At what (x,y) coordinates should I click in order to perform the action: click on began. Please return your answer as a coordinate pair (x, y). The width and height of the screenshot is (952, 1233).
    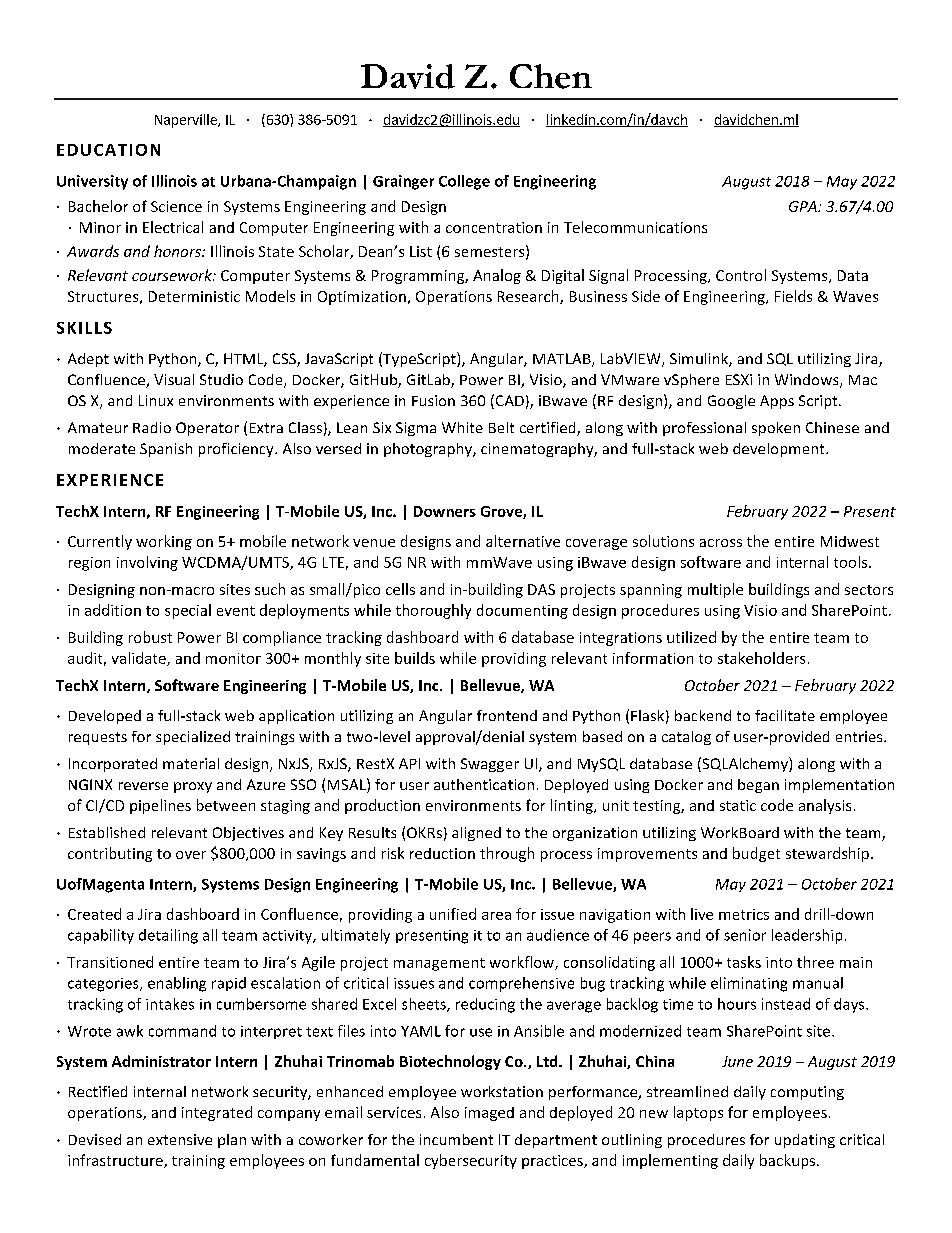
    Looking at the image, I should click on (758, 786).
